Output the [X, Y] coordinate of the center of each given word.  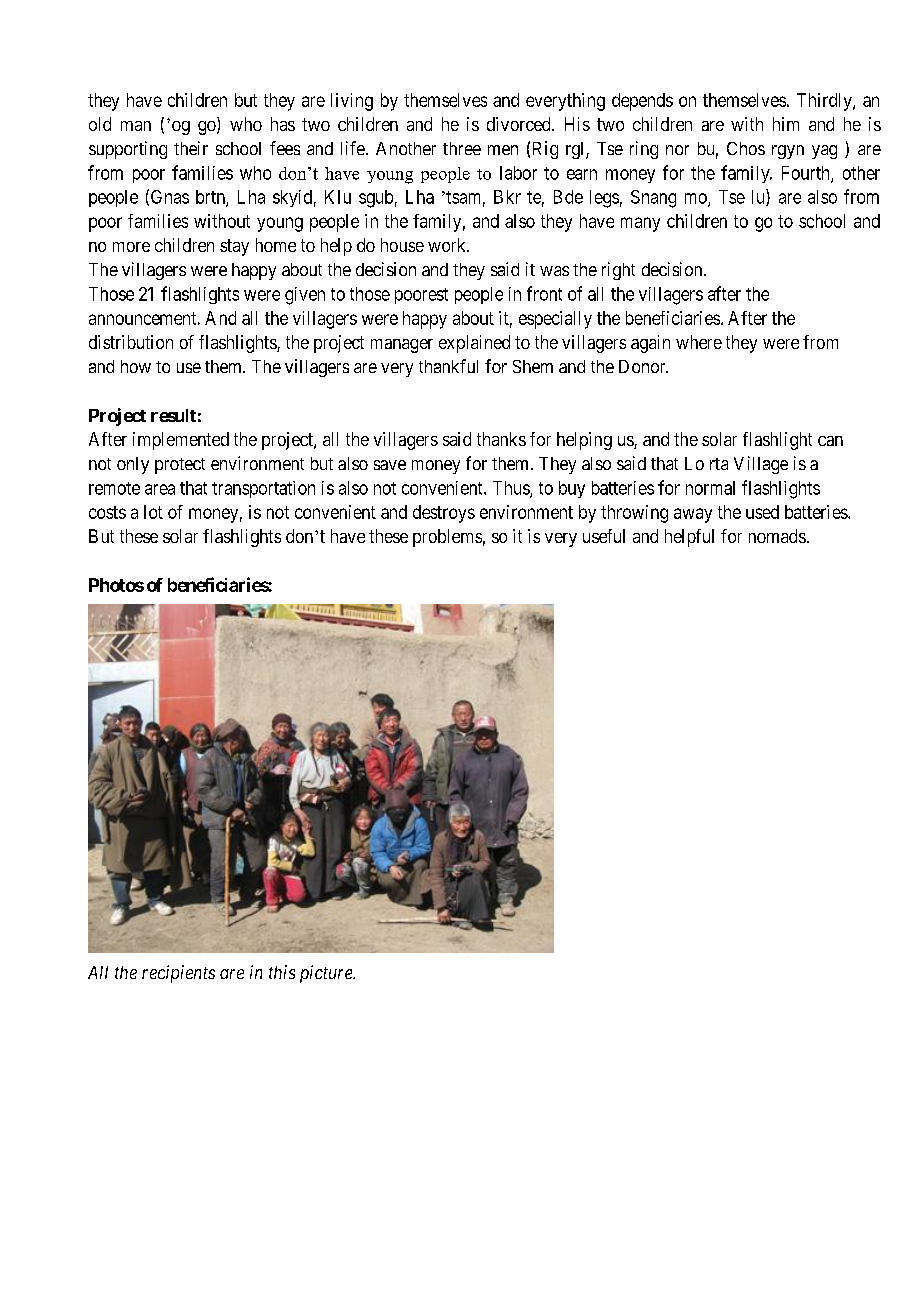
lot [153, 512]
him [786, 124]
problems [447, 538]
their [191, 148]
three [462, 148]
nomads [777, 536]
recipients [178, 974]
